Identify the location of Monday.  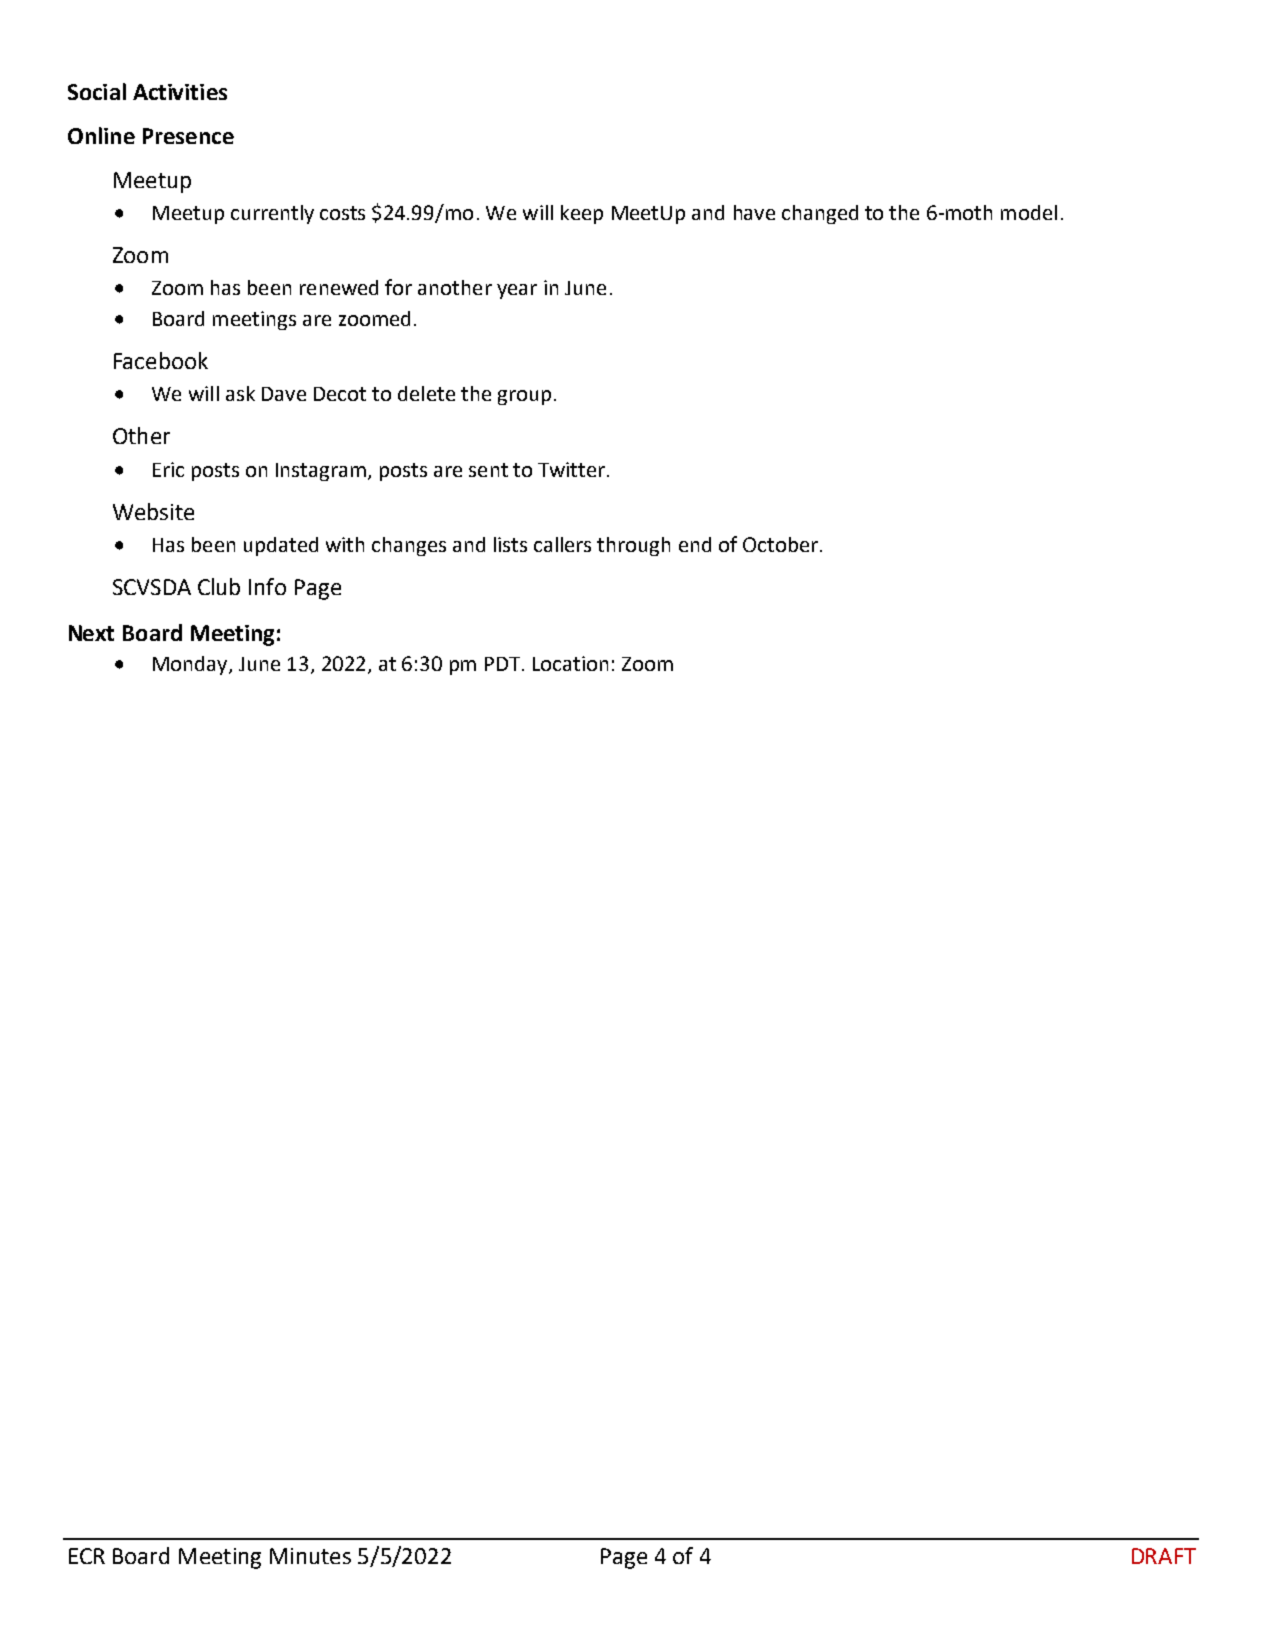
(191, 665).
